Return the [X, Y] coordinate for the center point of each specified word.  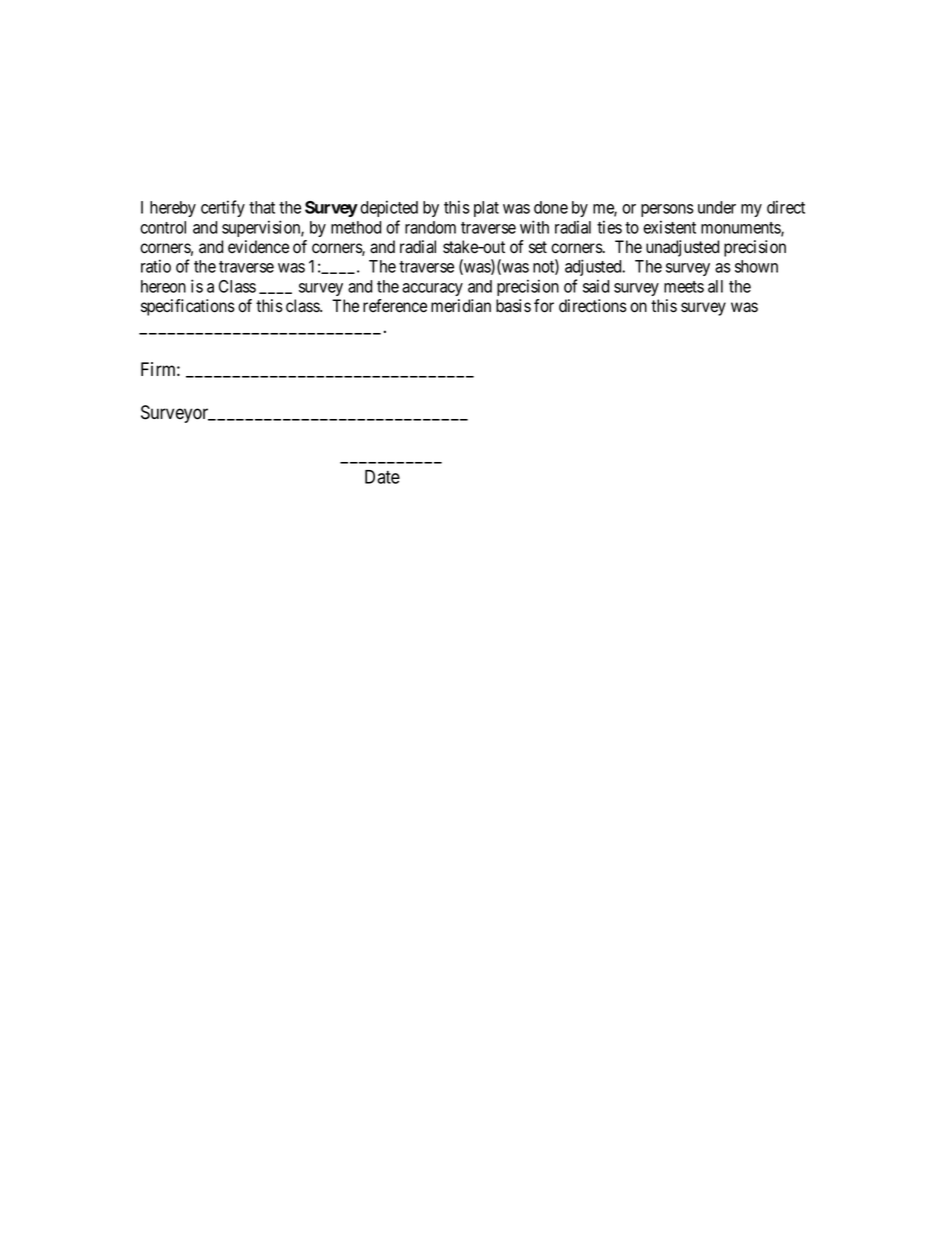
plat [486, 209]
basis [513, 306]
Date [382, 477]
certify [223, 208]
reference [395, 306]
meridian [461, 306]
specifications [188, 307]
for [544, 306]
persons [667, 210]
